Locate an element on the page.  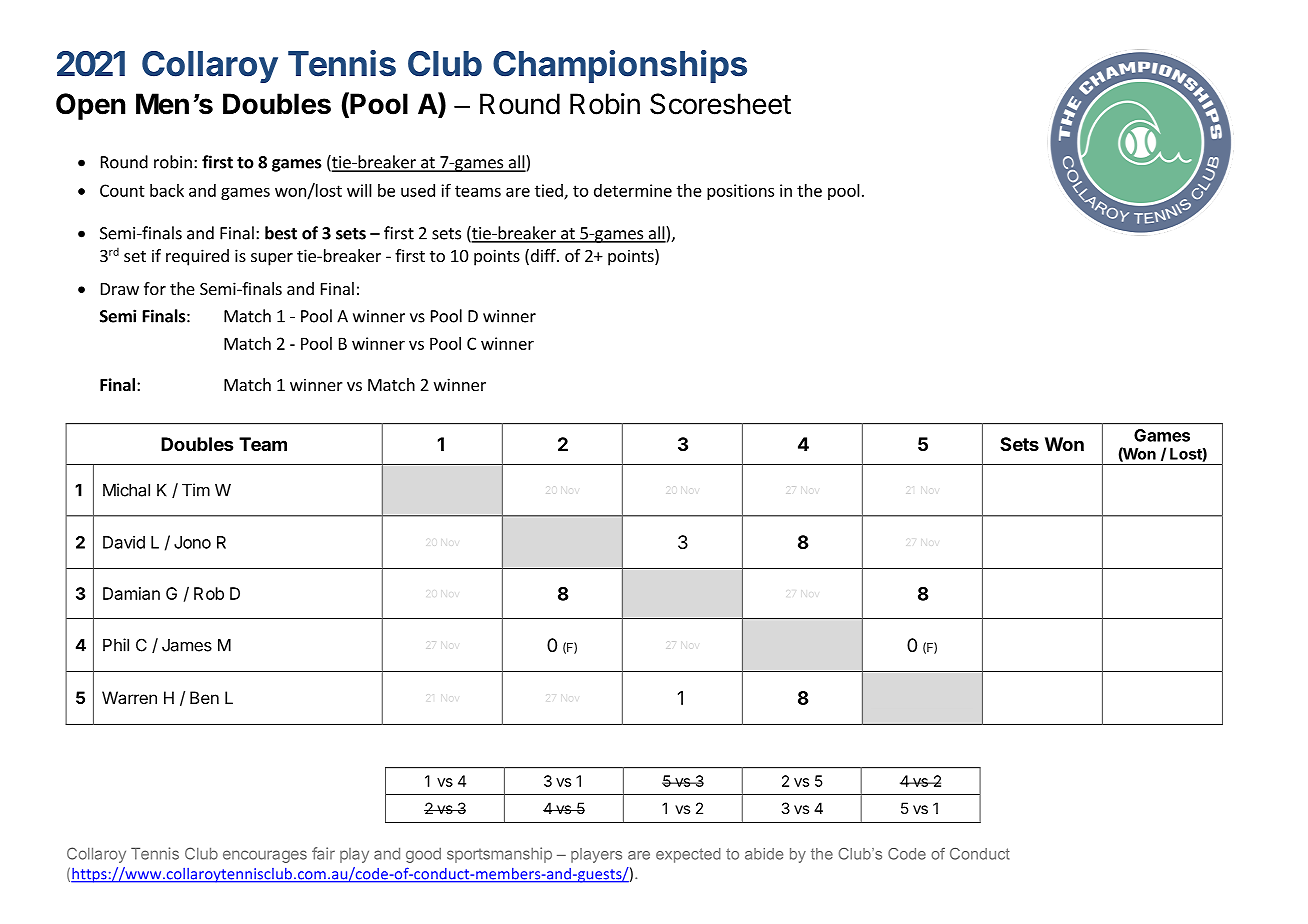
Scoresheet is located at coordinates (720, 104).
